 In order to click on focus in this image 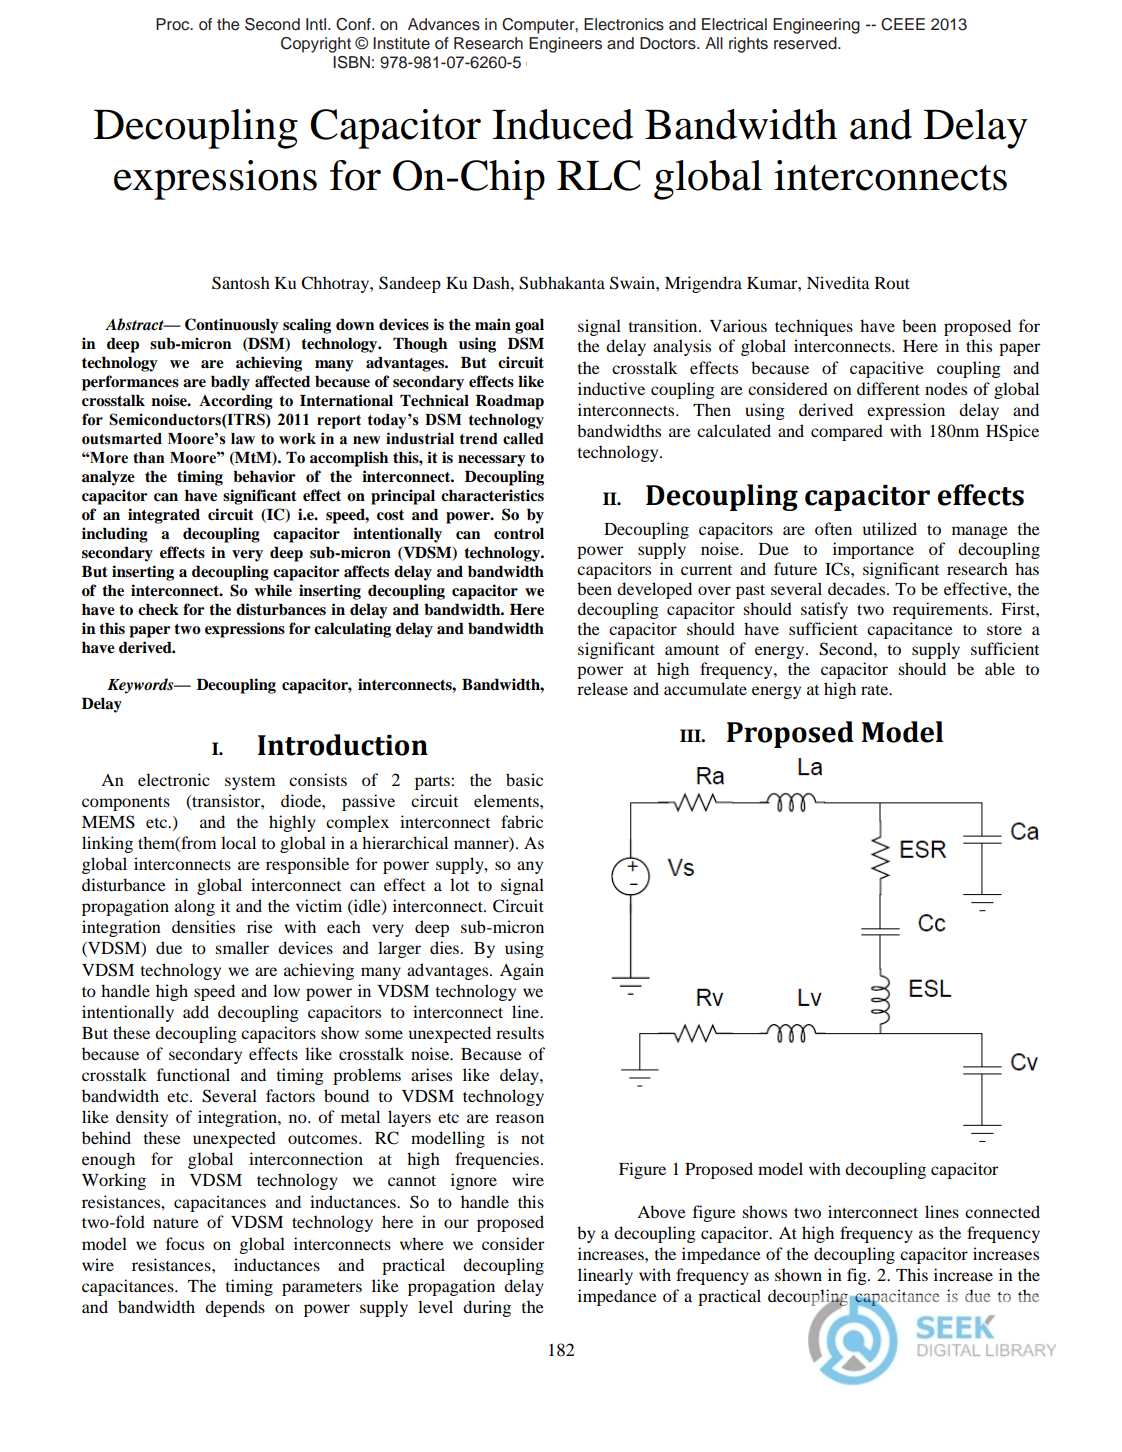, I will do `click(185, 1243)`.
